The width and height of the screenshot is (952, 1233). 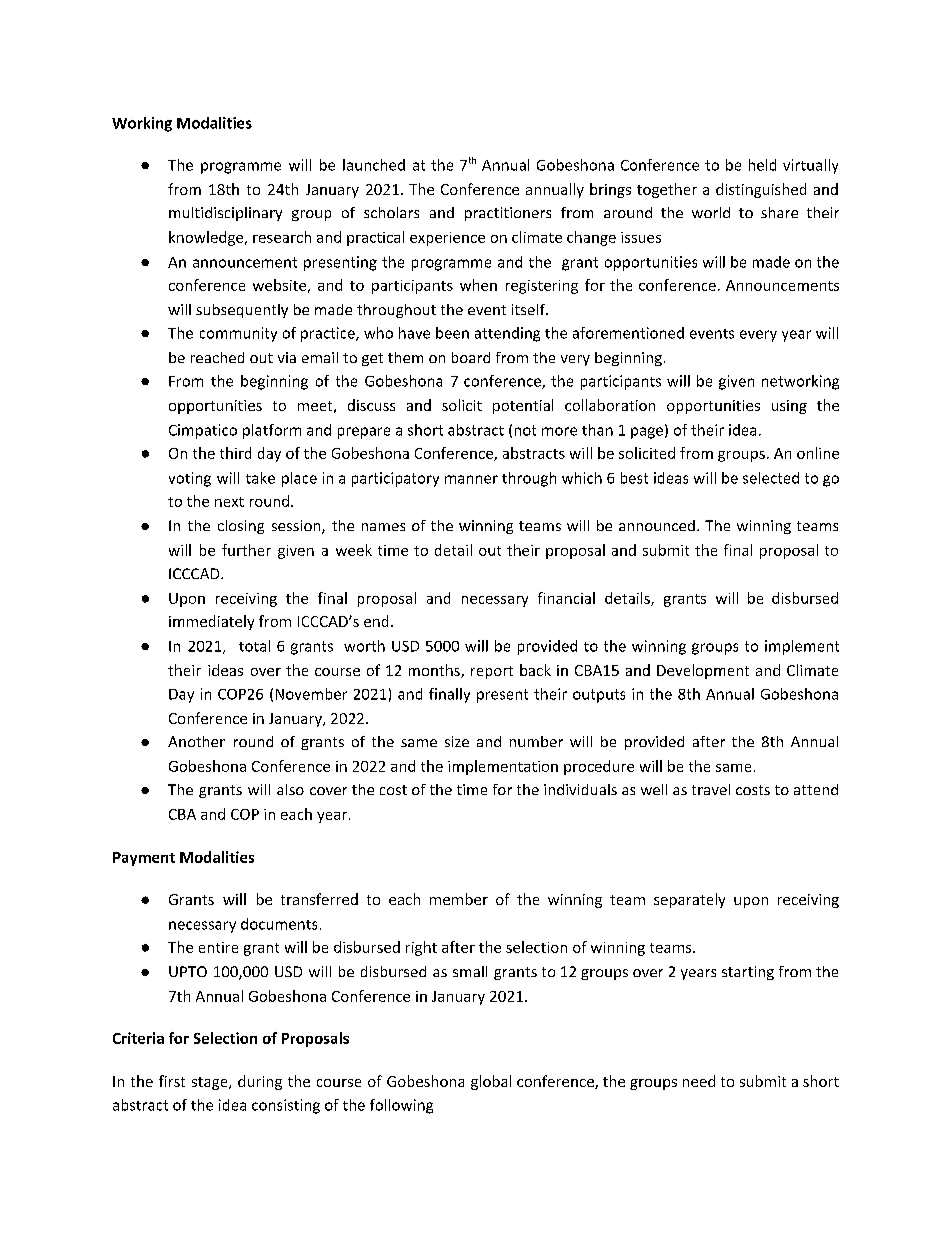 I want to click on practitioners, so click(x=508, y=214).
